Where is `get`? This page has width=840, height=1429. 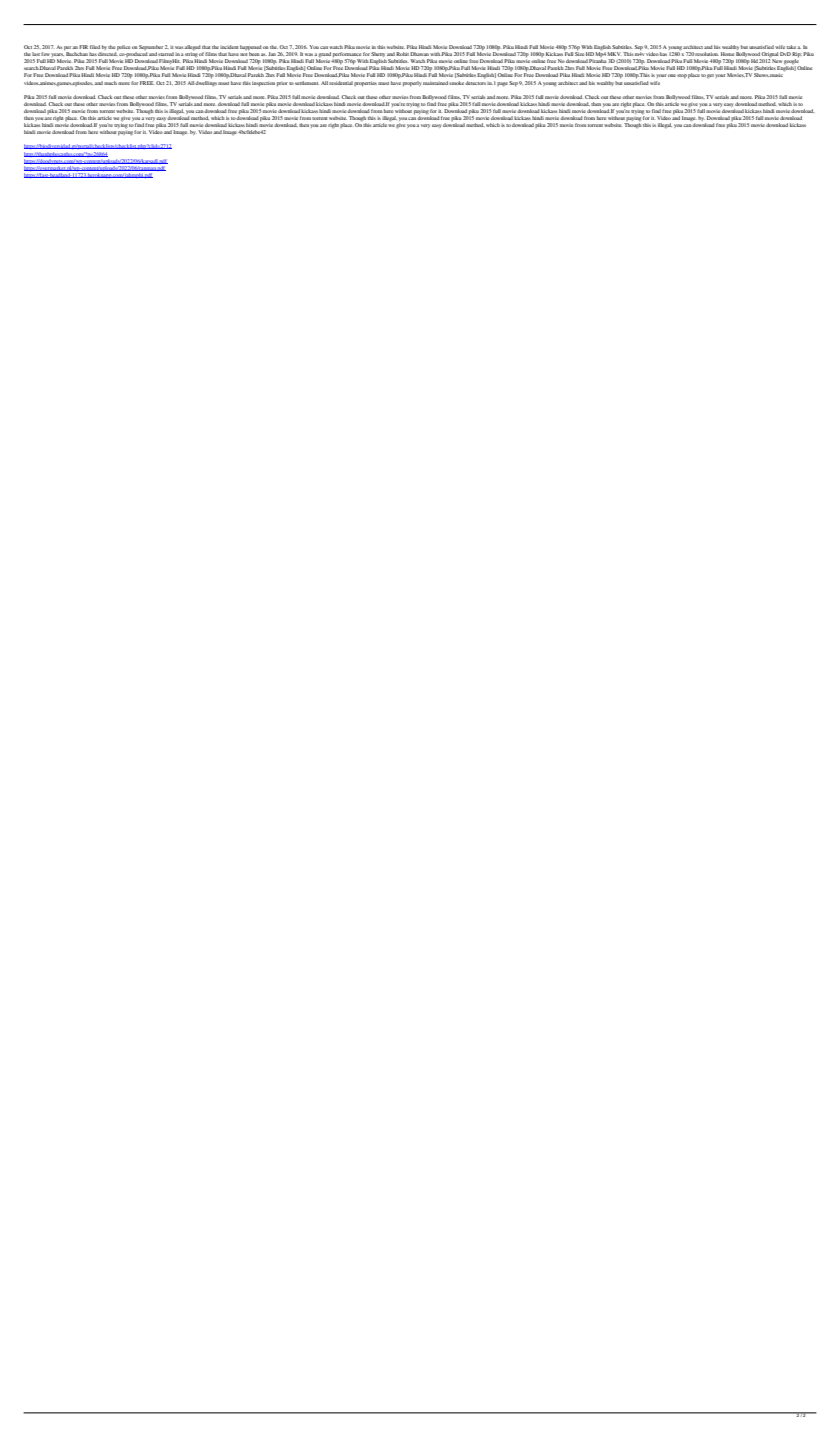
get is located at coordinates (710, 76).
